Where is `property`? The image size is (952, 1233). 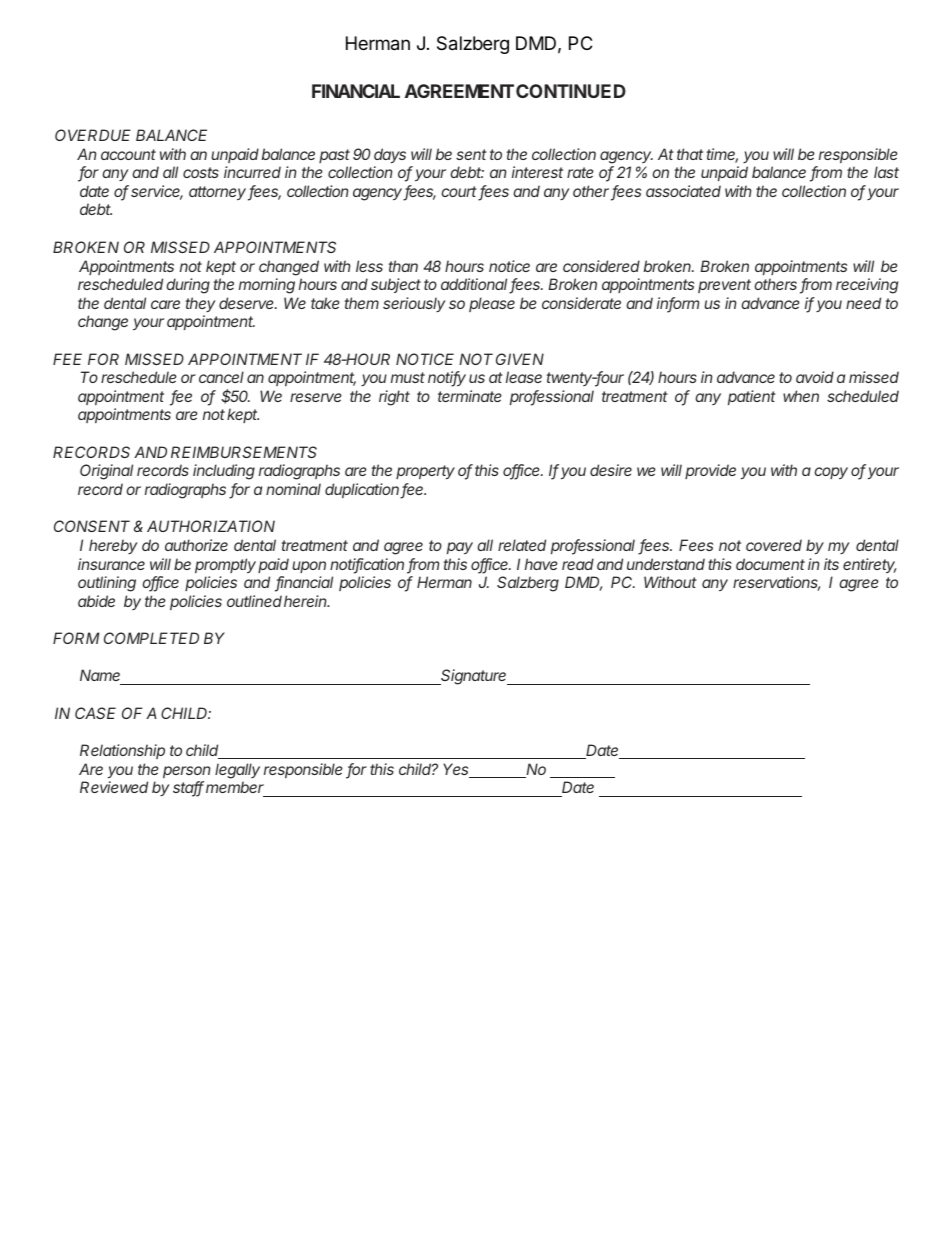
property is located at coordinates (425, 472).
